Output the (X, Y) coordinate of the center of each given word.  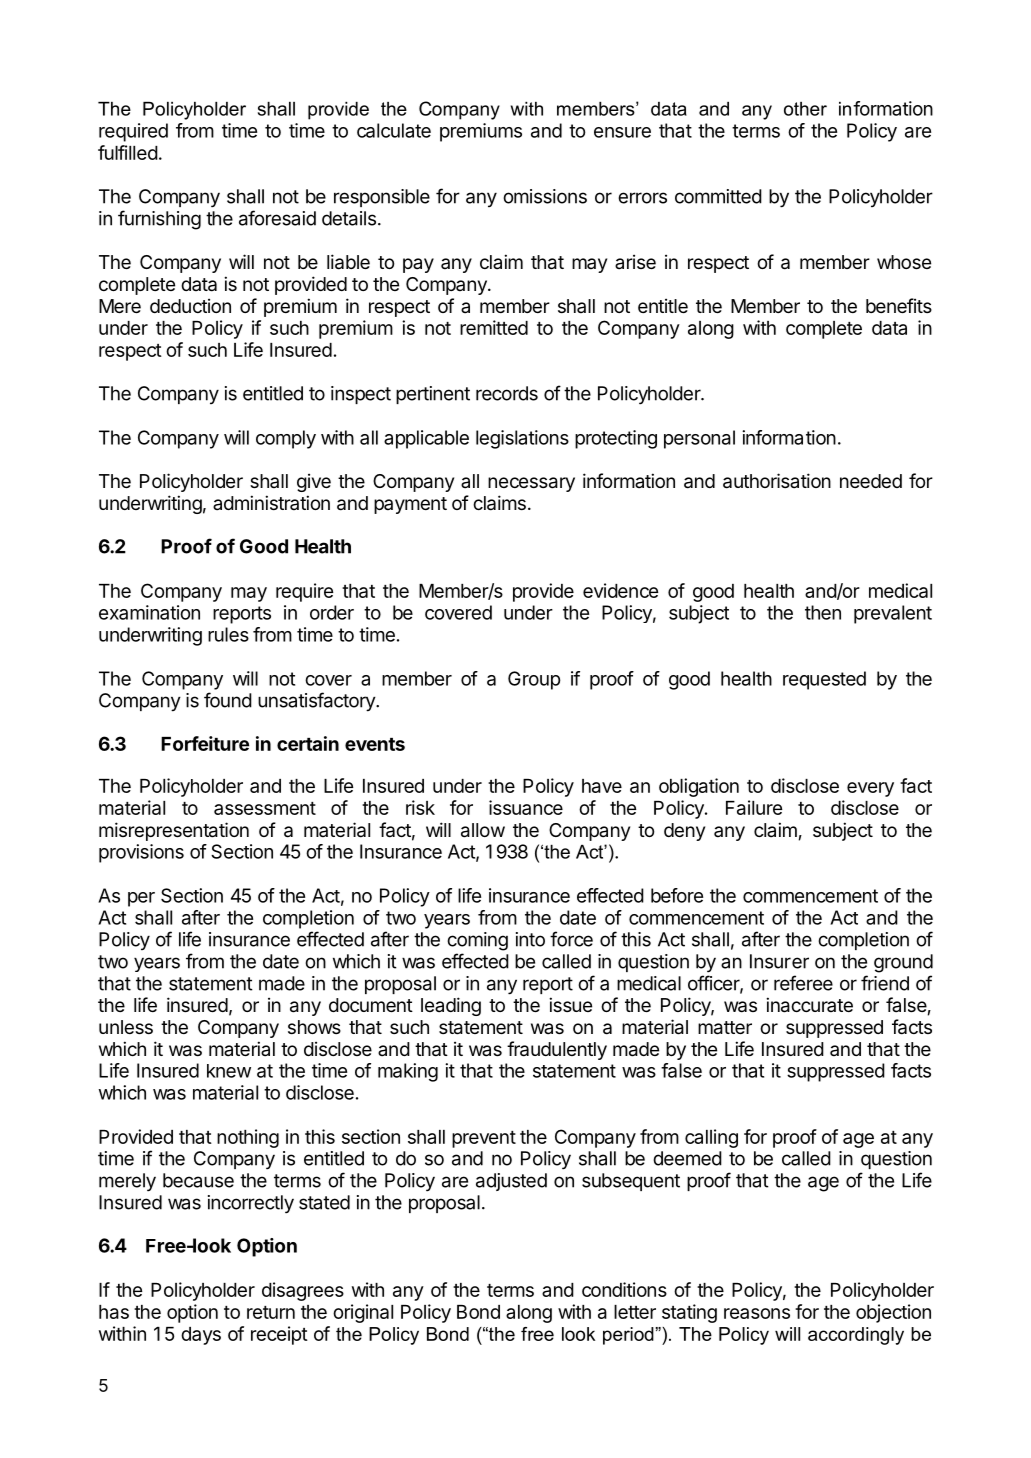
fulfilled (128, 152)
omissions (545, 196)
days (201, 1336)
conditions (624, 1289)
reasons (757, 1313)
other (805, 109)
